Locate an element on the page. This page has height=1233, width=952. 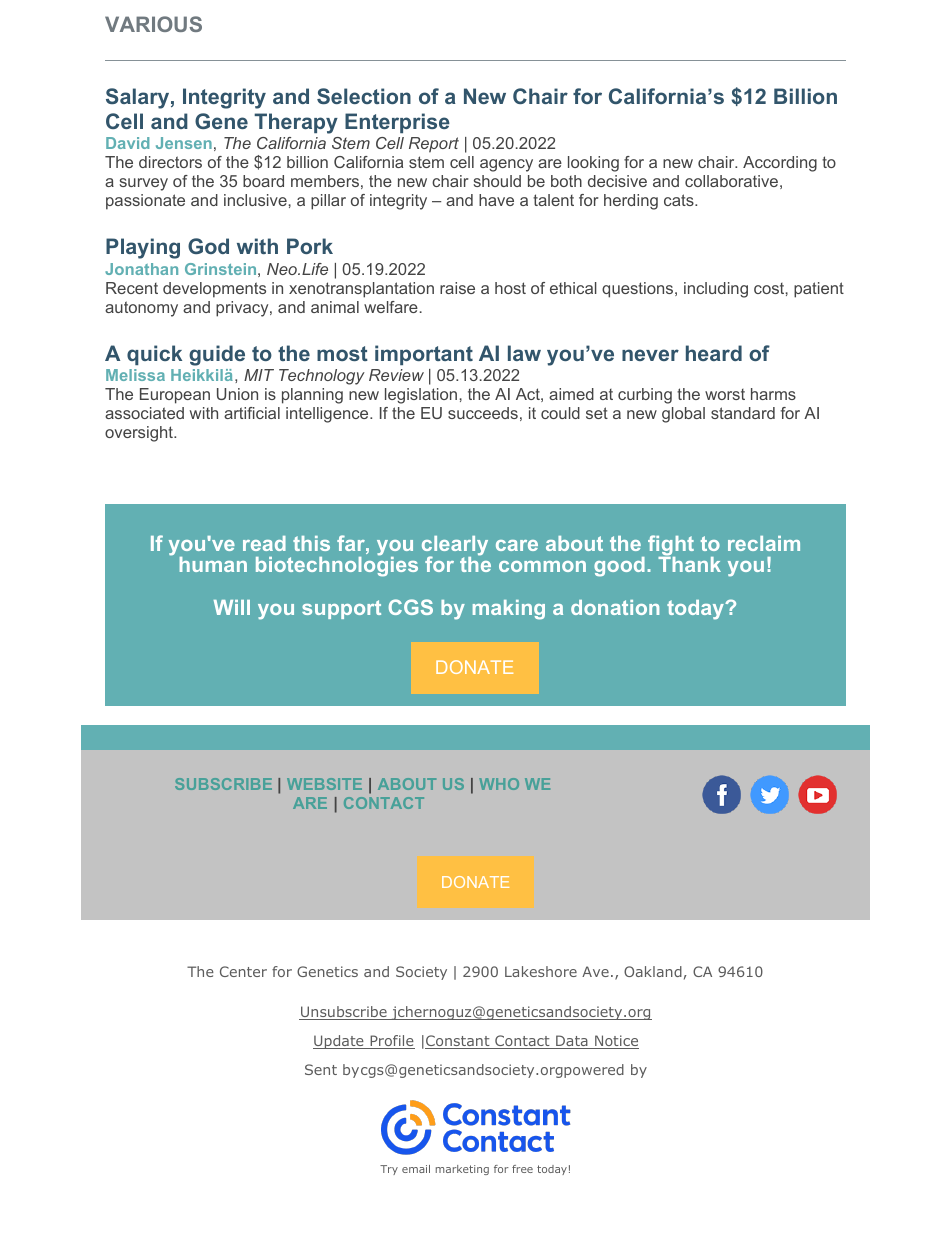
Thank is located at coordinates (689, 563).
